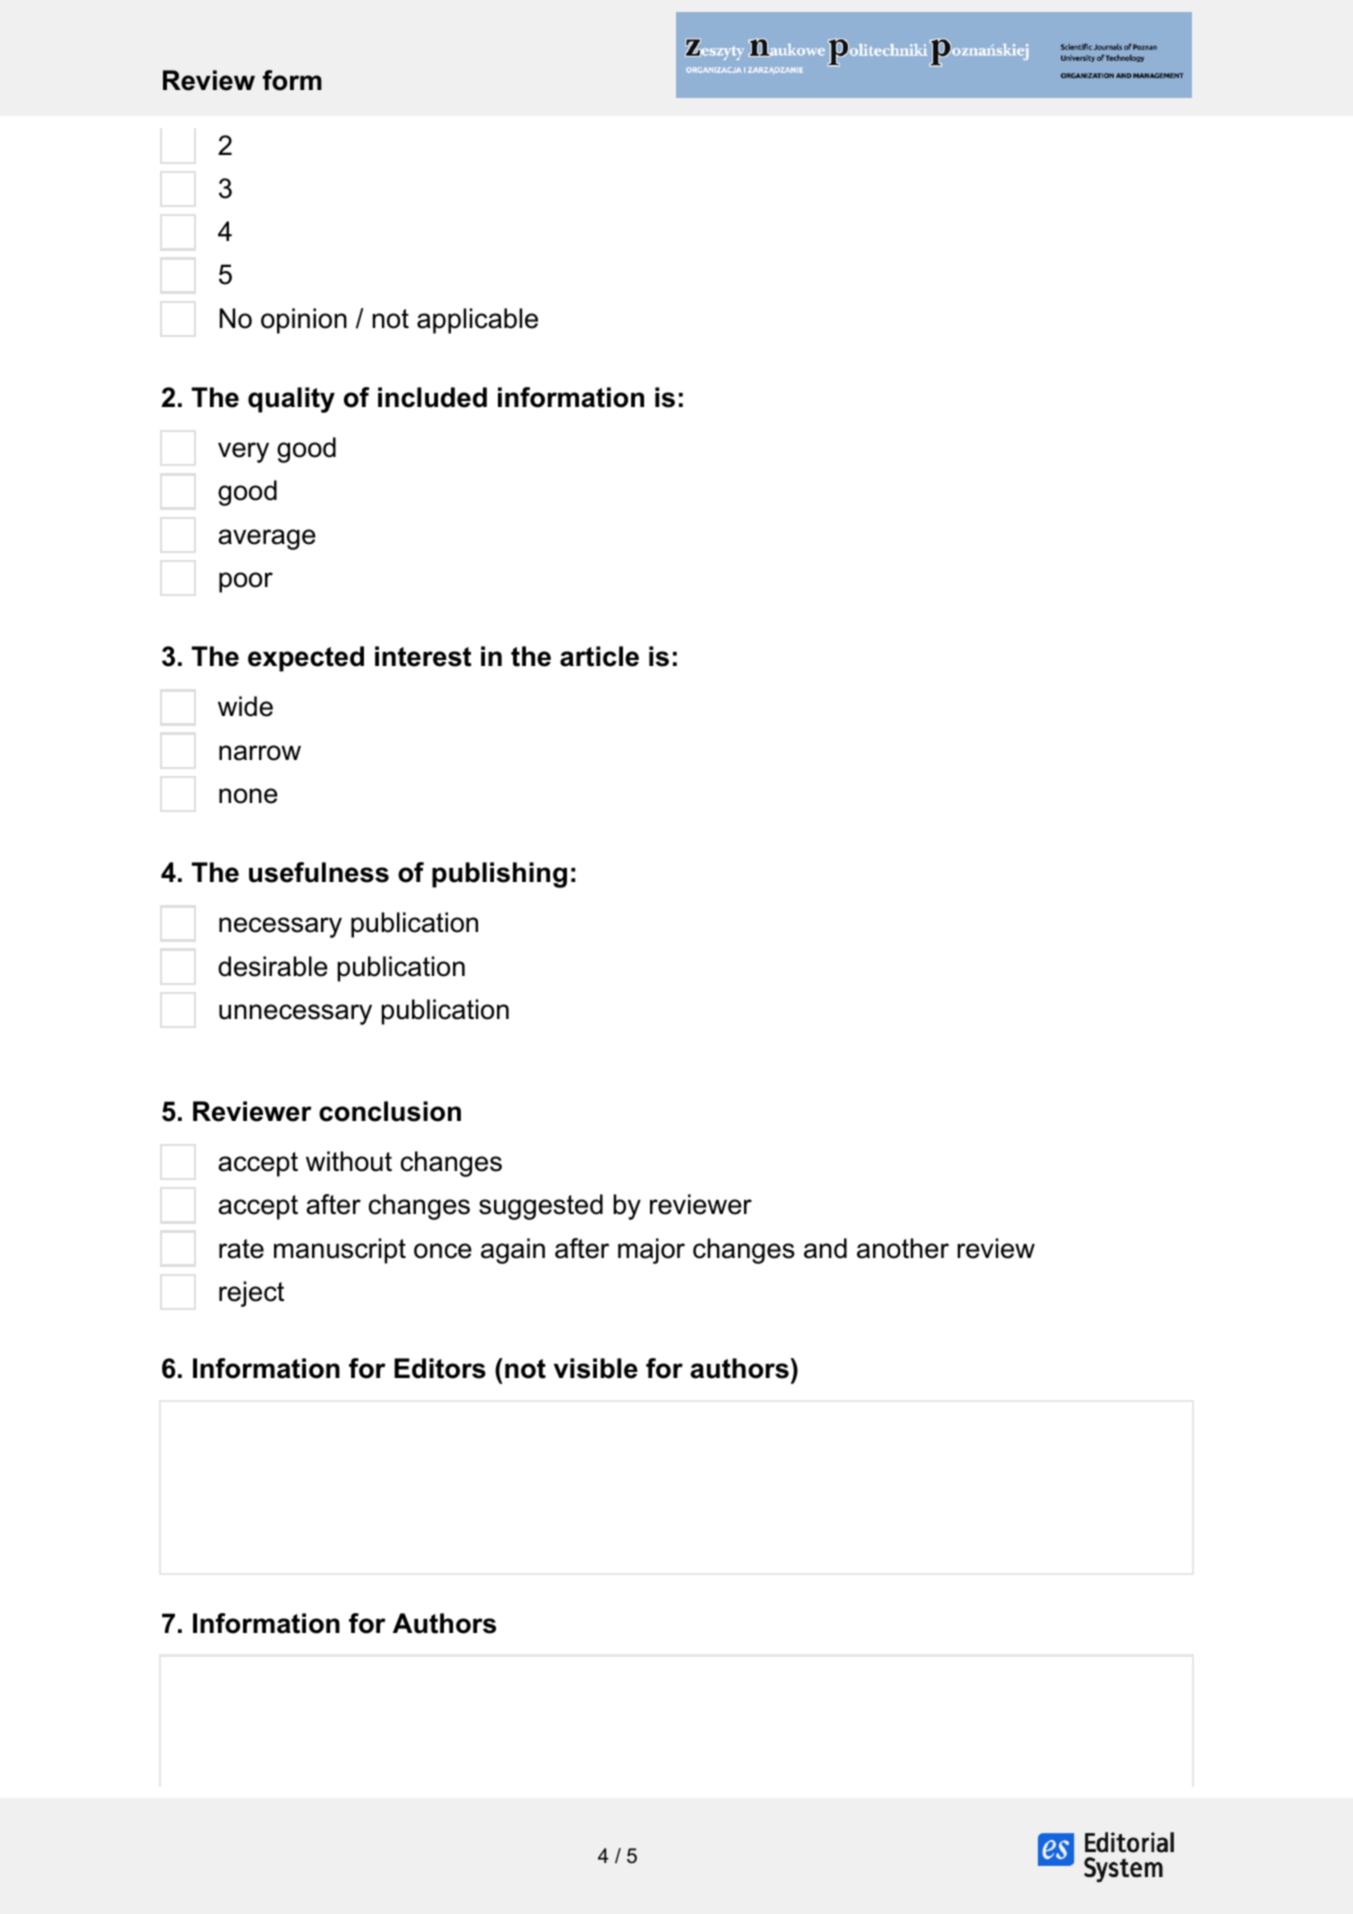  What do you see at coordinates (477, 321) in the image?
I see `applicable` at bounding box center [477, 321].
